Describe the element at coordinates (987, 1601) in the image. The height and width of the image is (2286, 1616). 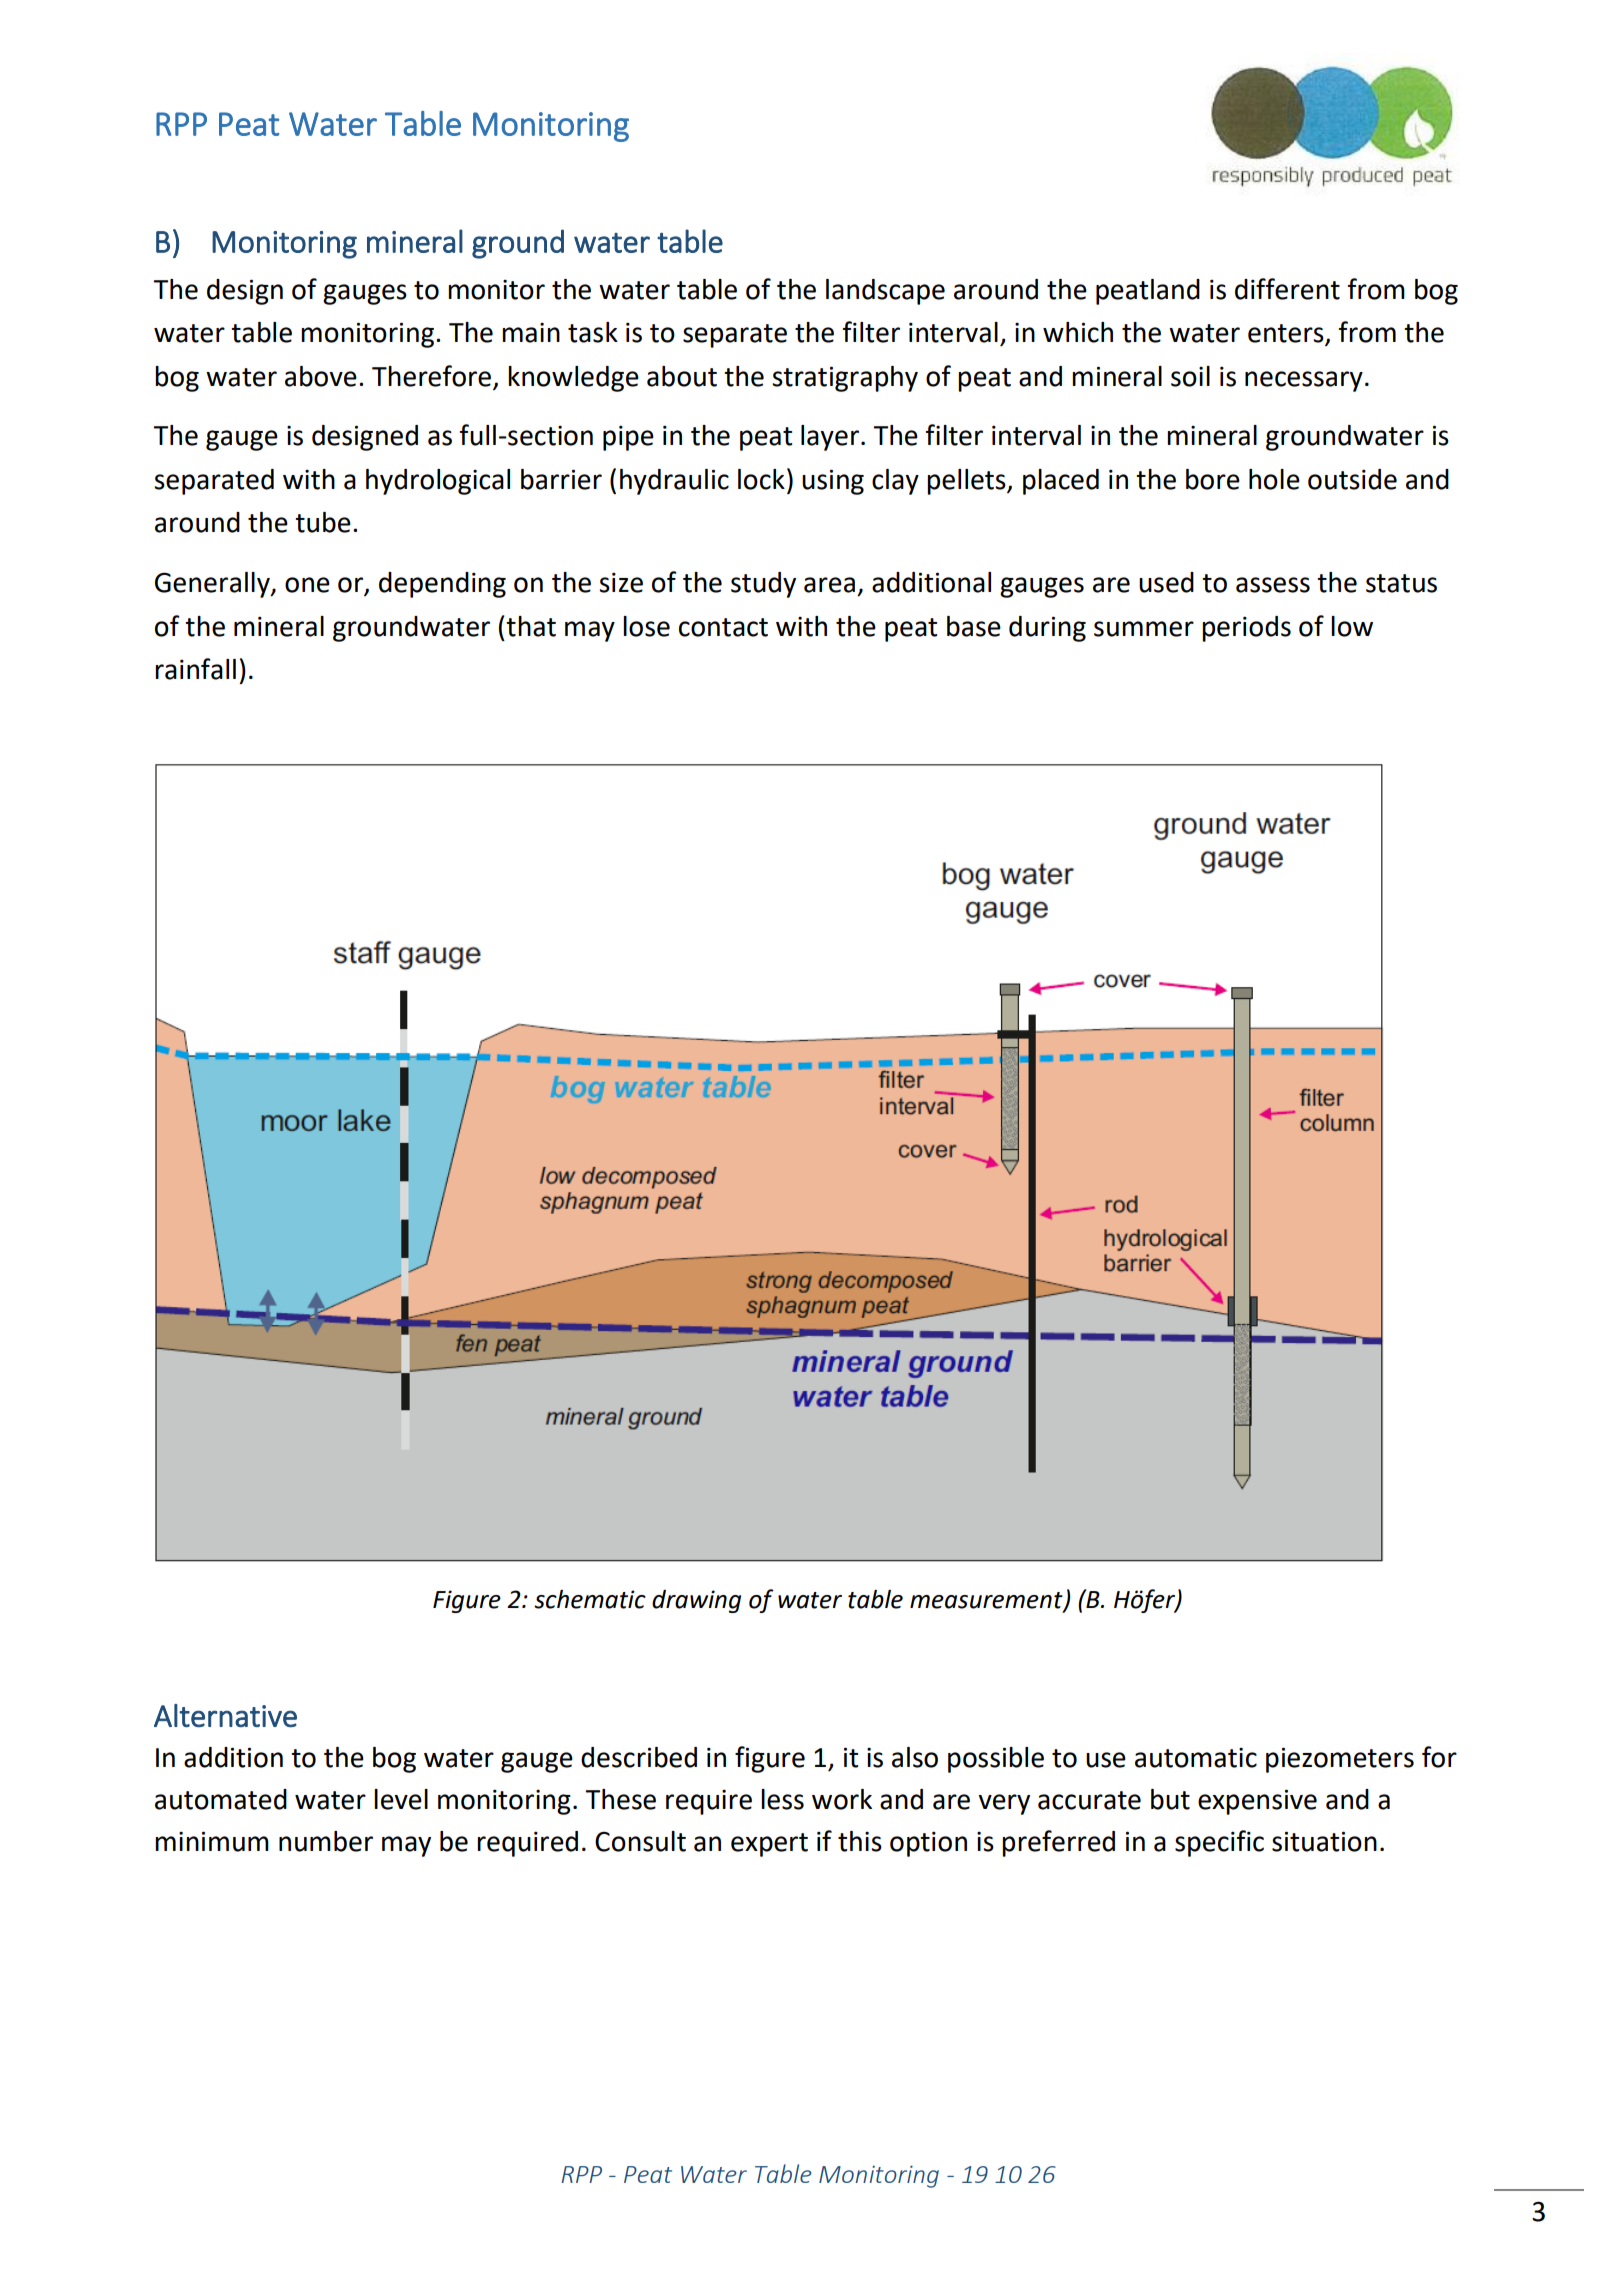
I see `measurement` at that location.
